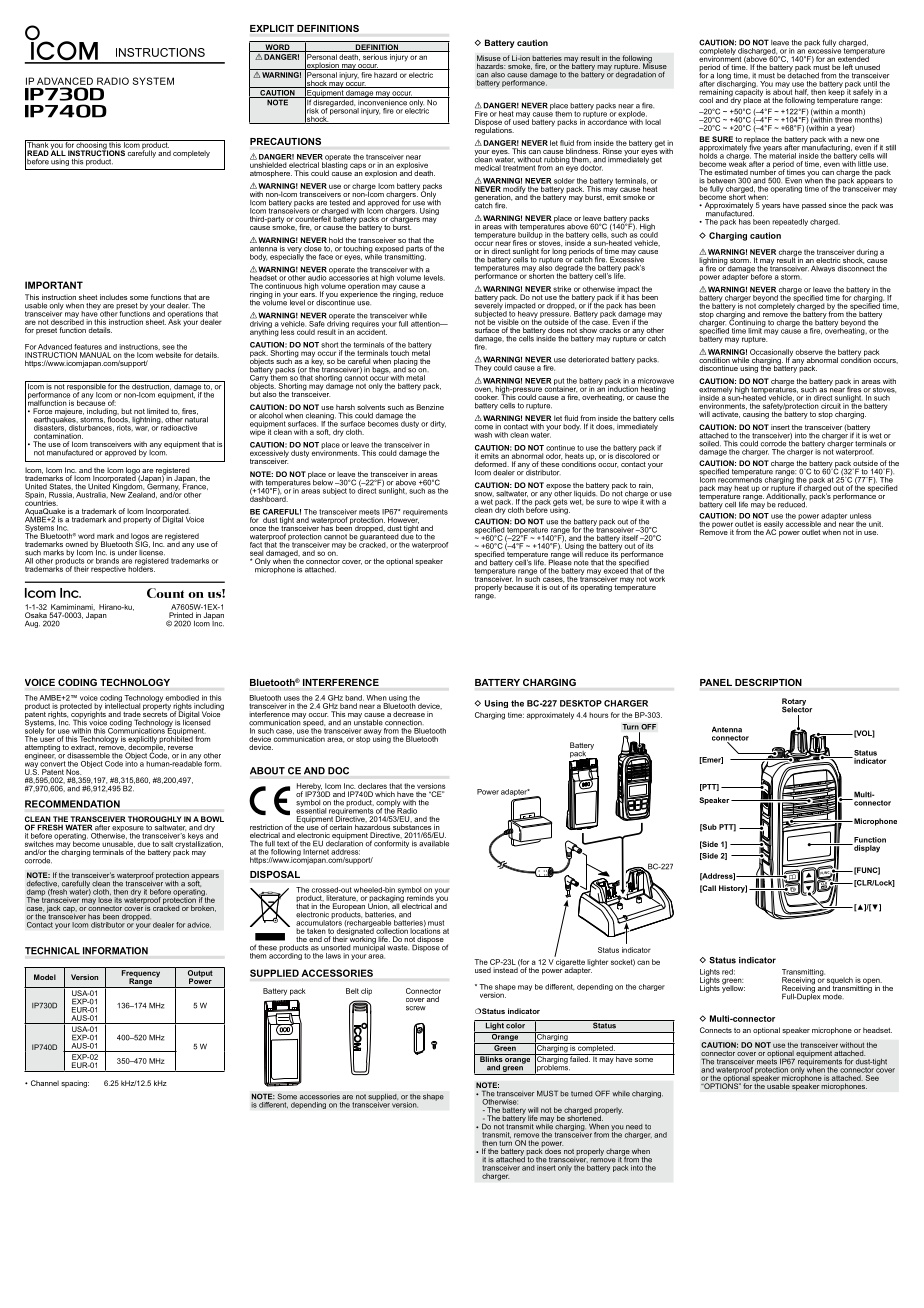  What do you see at coordinates (484, 494) in the image?
I see `snow` at bounding box center [484, 494].
